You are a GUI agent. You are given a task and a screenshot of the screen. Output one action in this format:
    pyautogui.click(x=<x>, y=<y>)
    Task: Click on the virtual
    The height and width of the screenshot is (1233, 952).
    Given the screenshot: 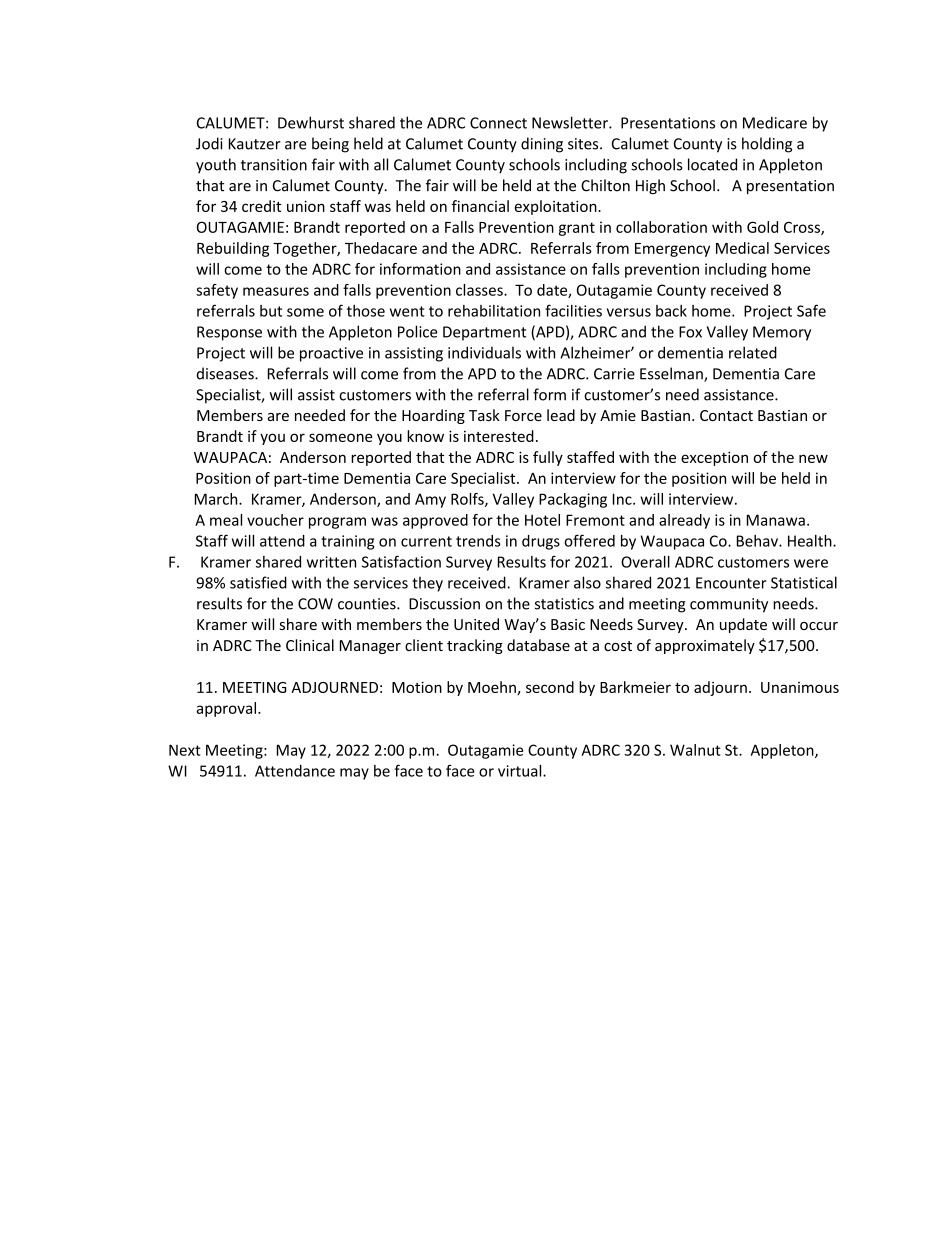 What is the action you would take?
    pyautogui.click(x=521, y=771)
